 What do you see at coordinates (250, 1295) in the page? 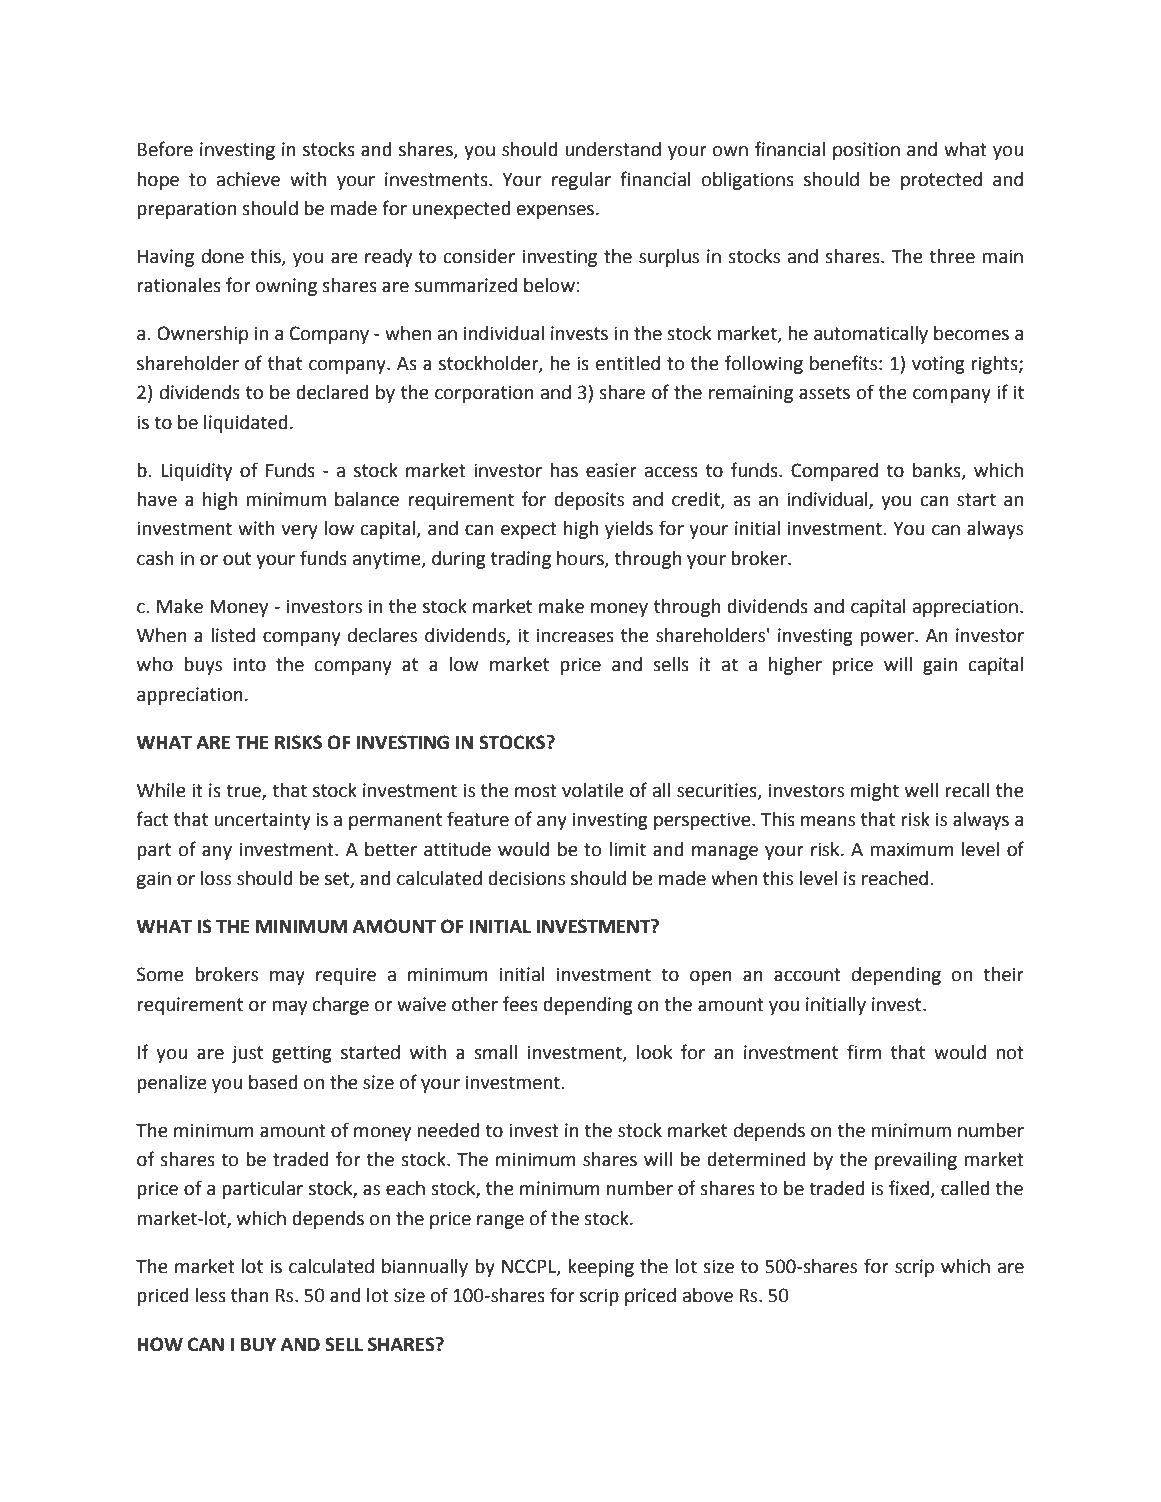
I see `than` at bounding box center [250, 1295].
